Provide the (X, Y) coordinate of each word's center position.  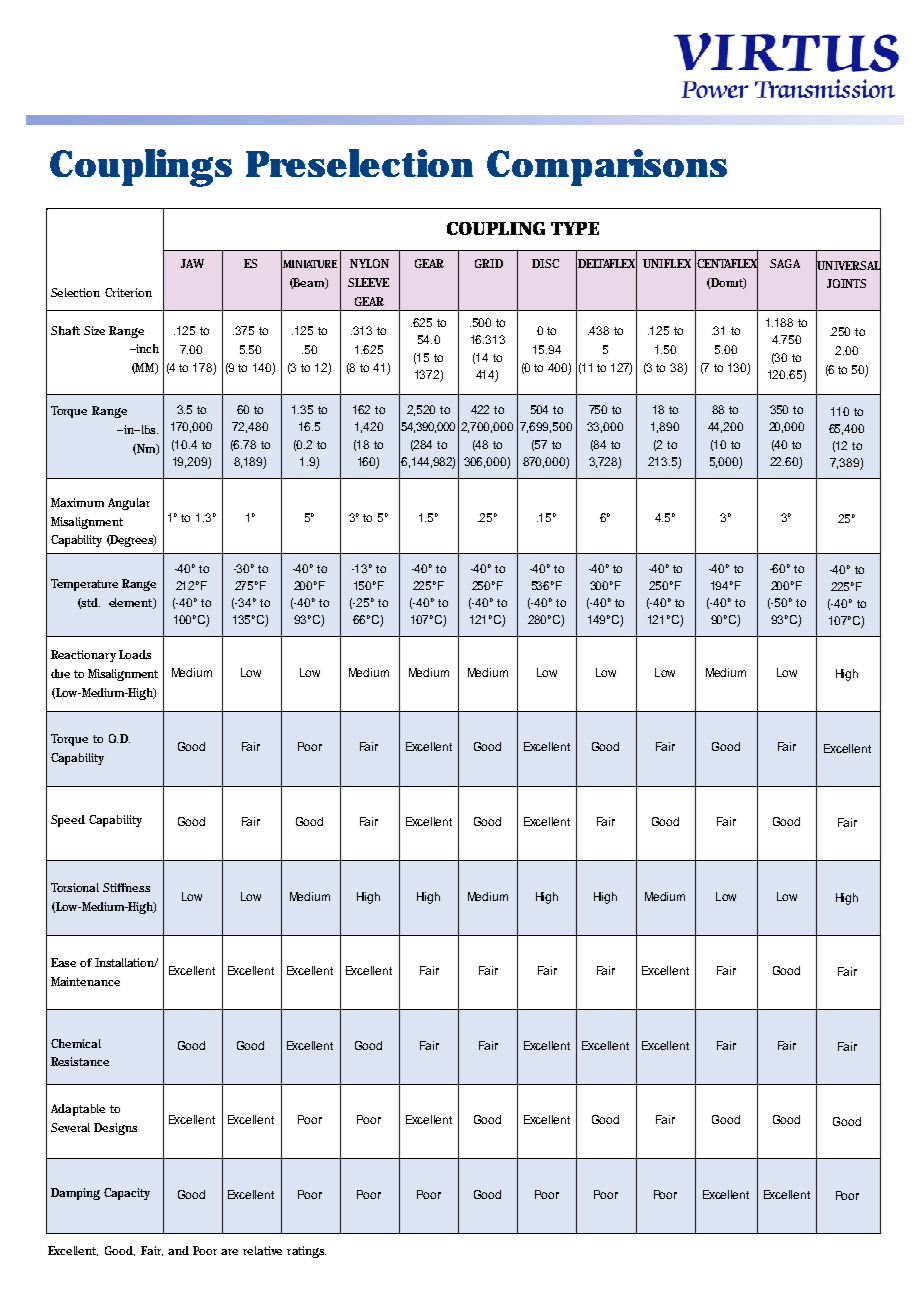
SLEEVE (368, 282)
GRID (489, 263)
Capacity (127, 1194)
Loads (135, 654)
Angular (129, 504)
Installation (126, 962)
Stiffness (126, 887)
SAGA (785, 263)
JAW (192, 263)
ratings (306, 1252)
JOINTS (846, 283)
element (132, 603)
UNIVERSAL (848, 265)
